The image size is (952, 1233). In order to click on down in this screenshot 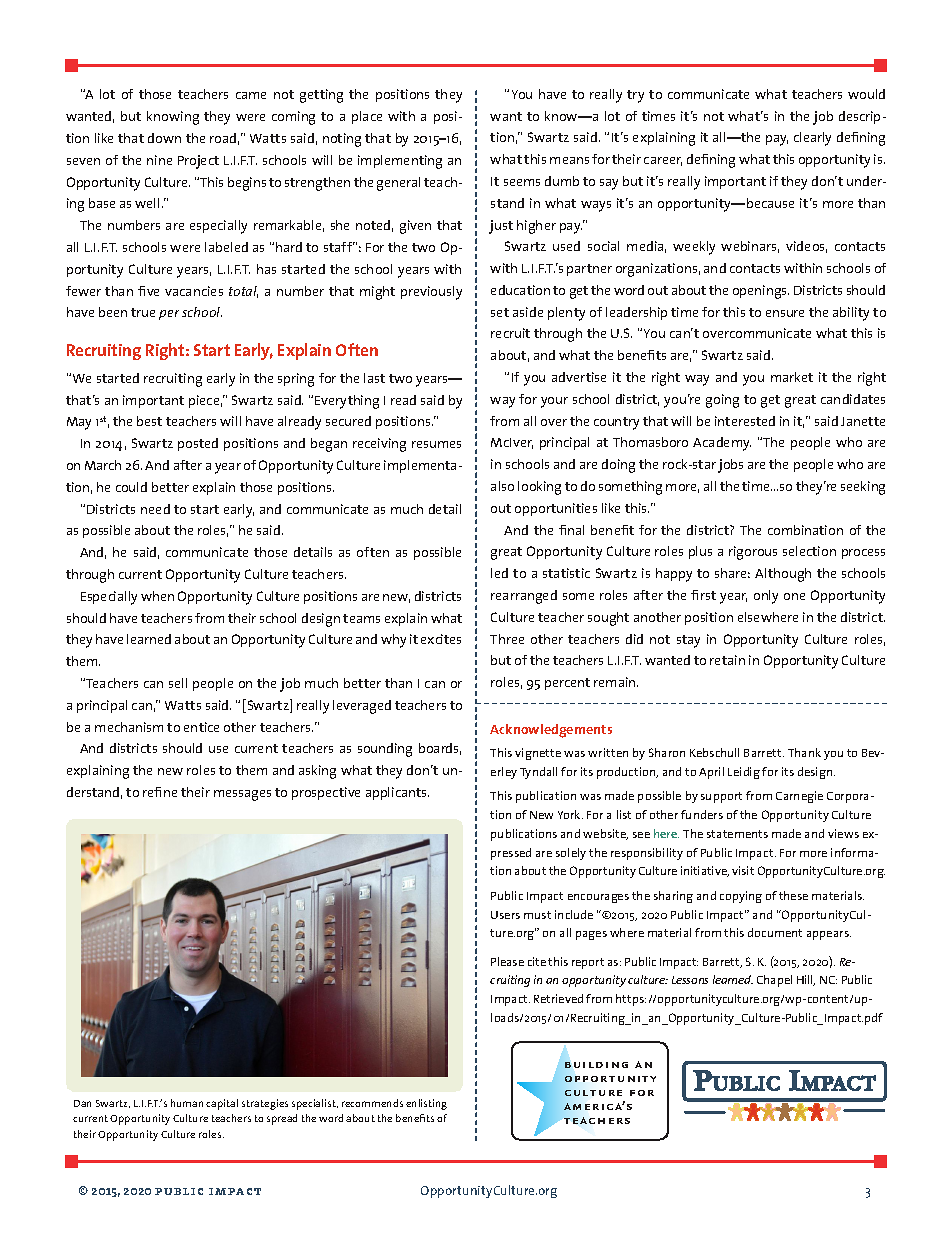, I will do `click(164, 138)`.
